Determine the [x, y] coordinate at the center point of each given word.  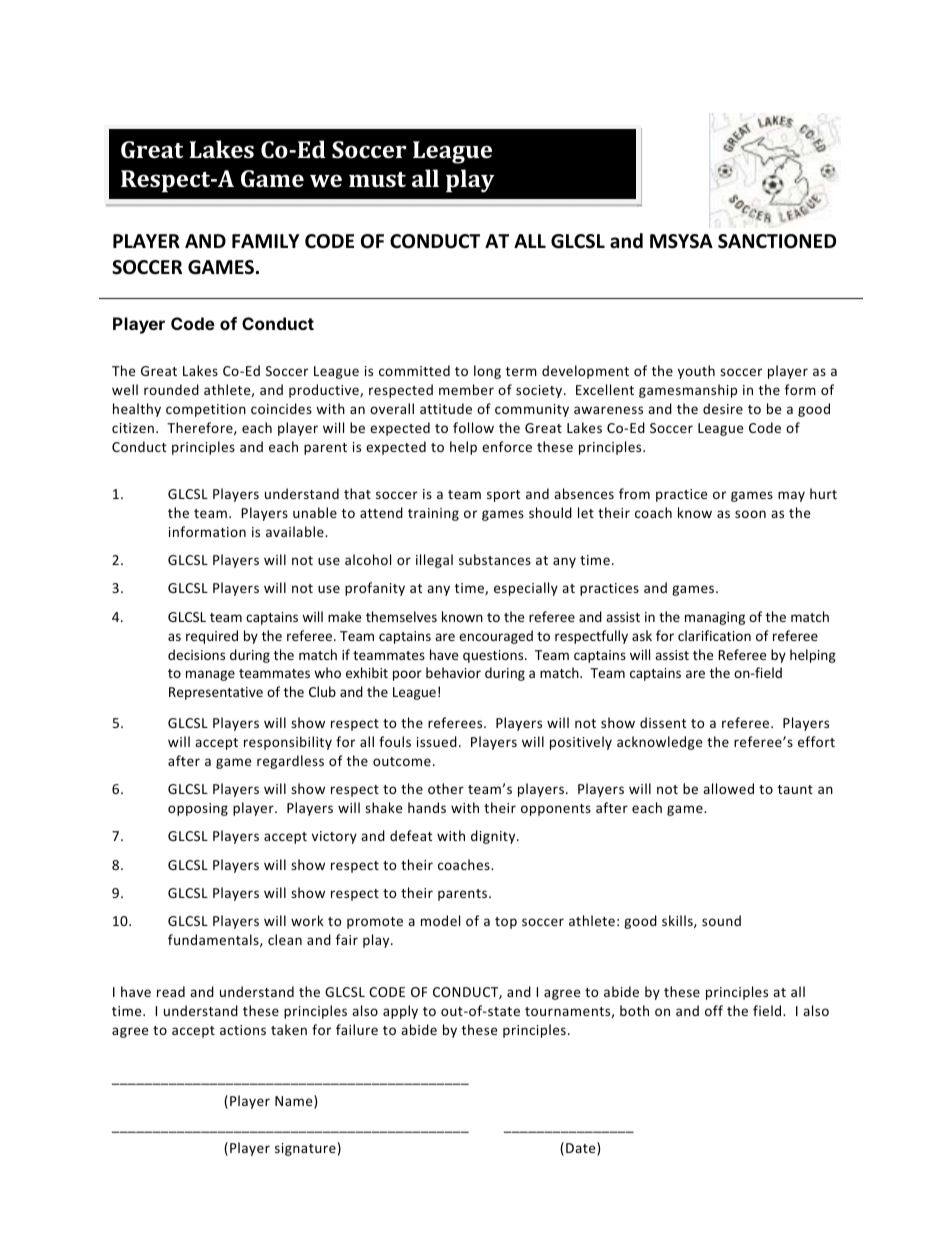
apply [400, 1012]
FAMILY [265, 241]
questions [494, 656]
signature [305, 1149]
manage [210, 675]
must [377, 179]
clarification [714, 635]
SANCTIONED [777, 241]
